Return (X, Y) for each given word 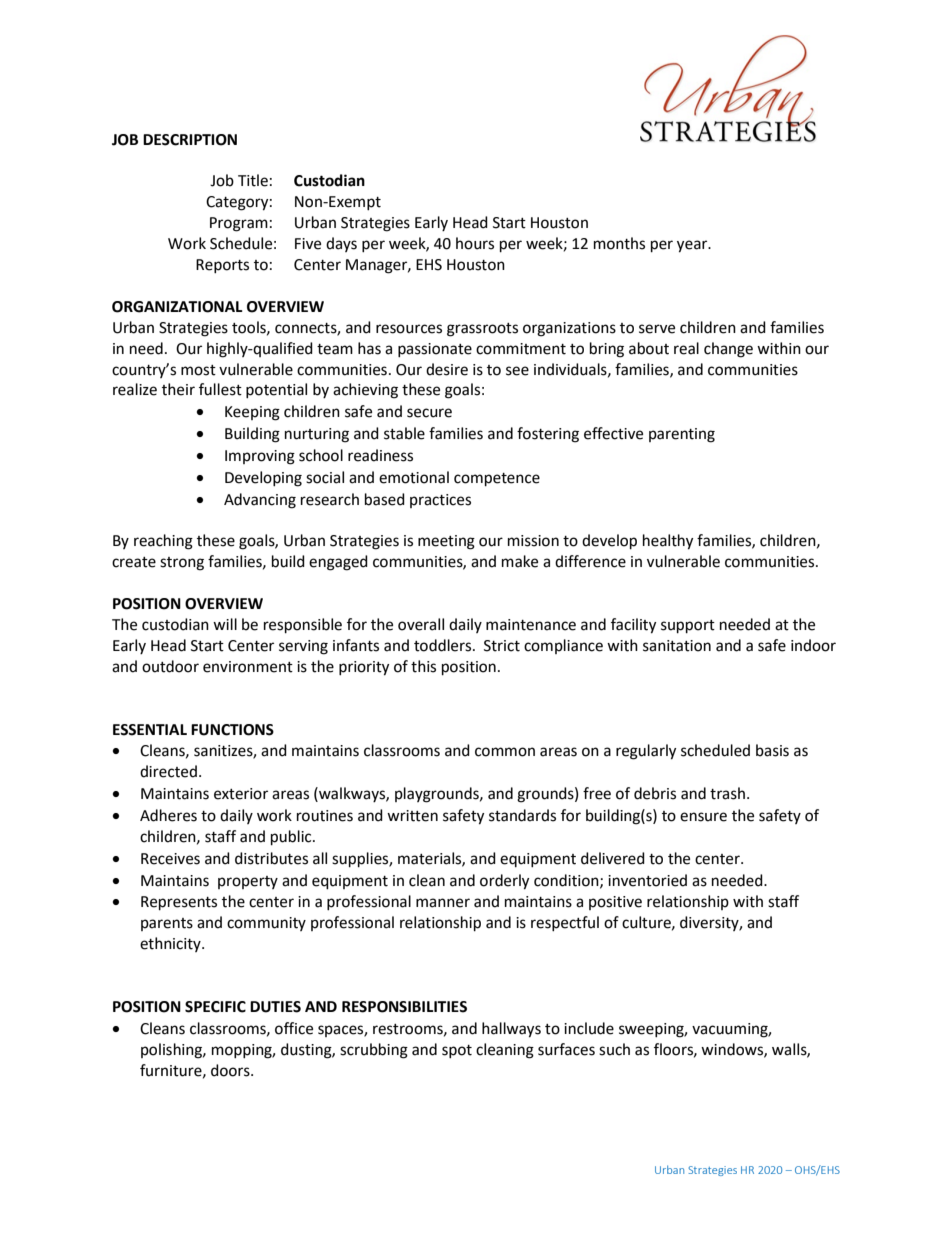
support (688, 627)
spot (457, 1051)
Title (253, 180)
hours (475, 243)
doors (231, 1070)
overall (421, 624)
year (693, 246)
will (225, 624)
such (614, 1049)
